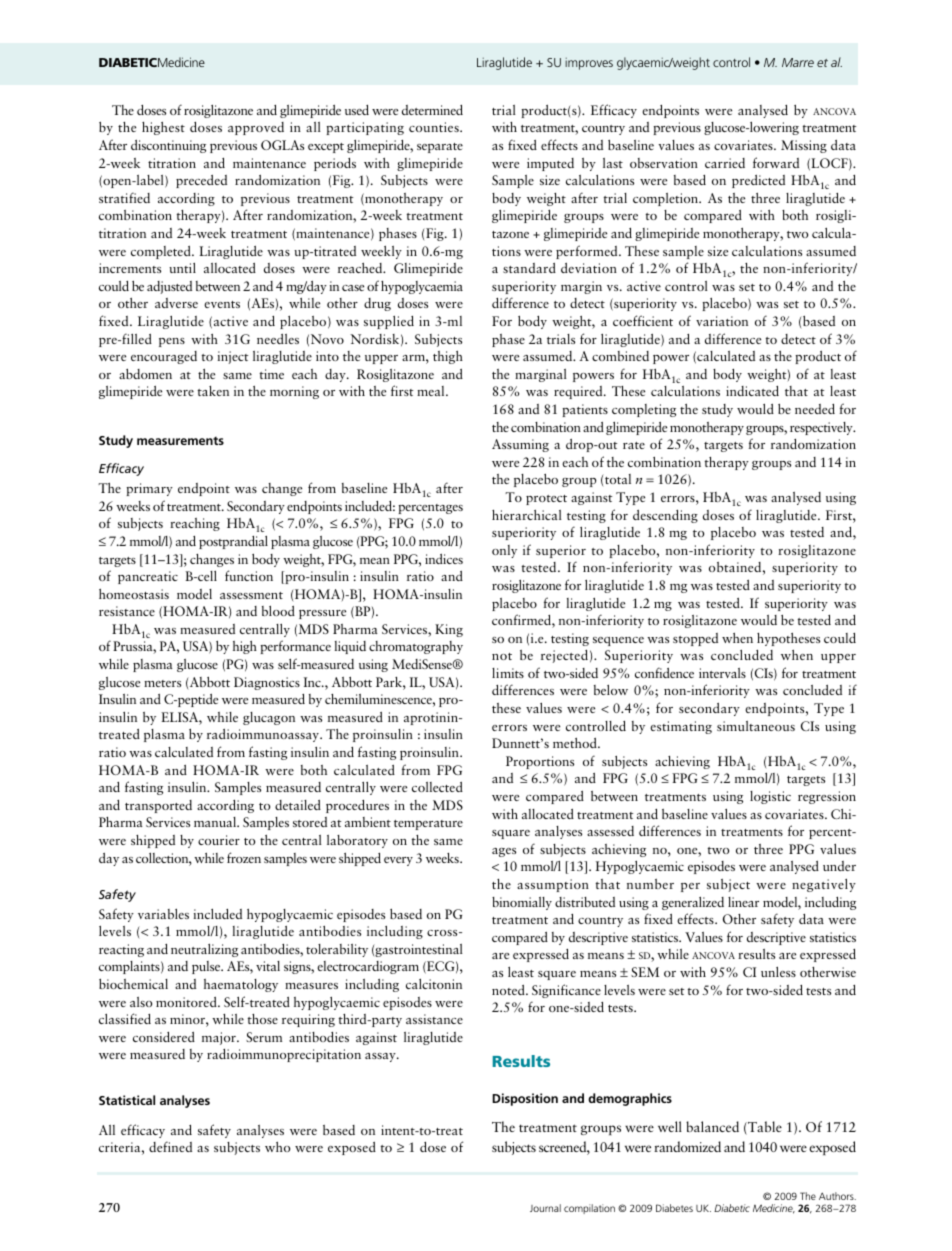 This image has width=952, height=1251. Describe the element at coordinates (256, 128) in the image. I see `approved` at that location.
